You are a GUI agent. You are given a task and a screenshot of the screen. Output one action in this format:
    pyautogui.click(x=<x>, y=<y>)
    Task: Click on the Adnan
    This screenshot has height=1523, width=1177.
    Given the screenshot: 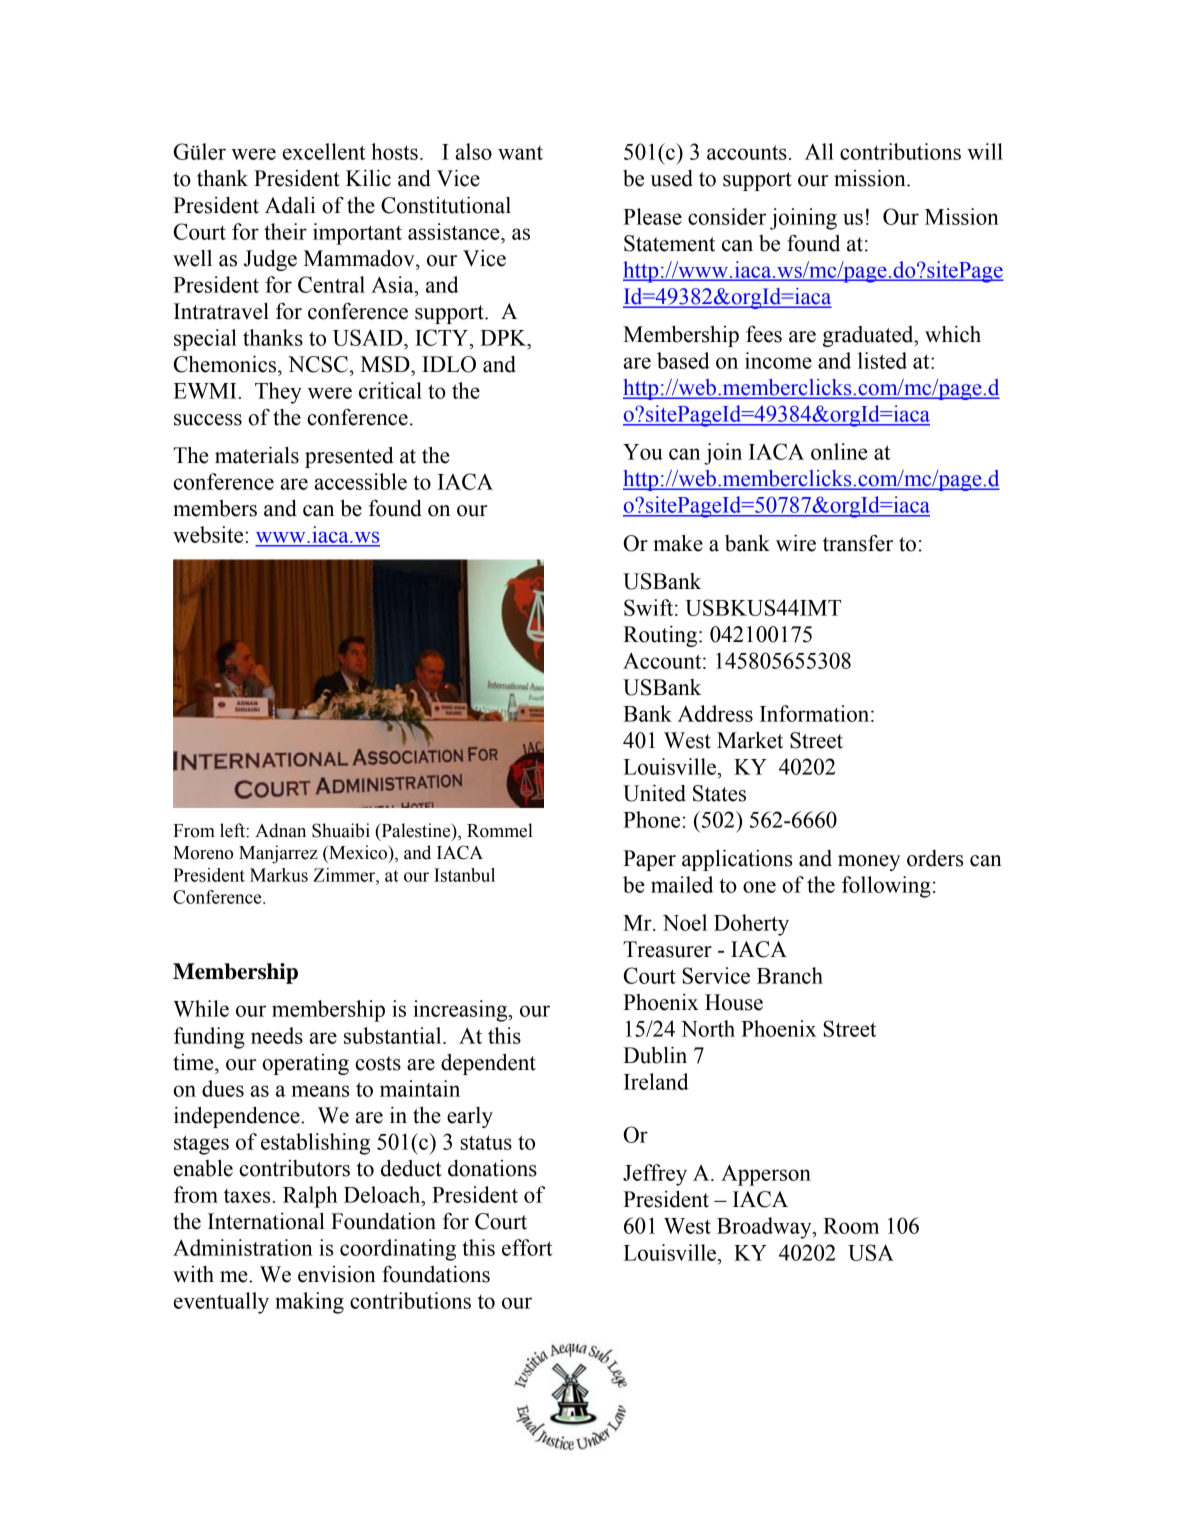 What is the action you would take?
    pyautogui.click(x=280, y=830)
